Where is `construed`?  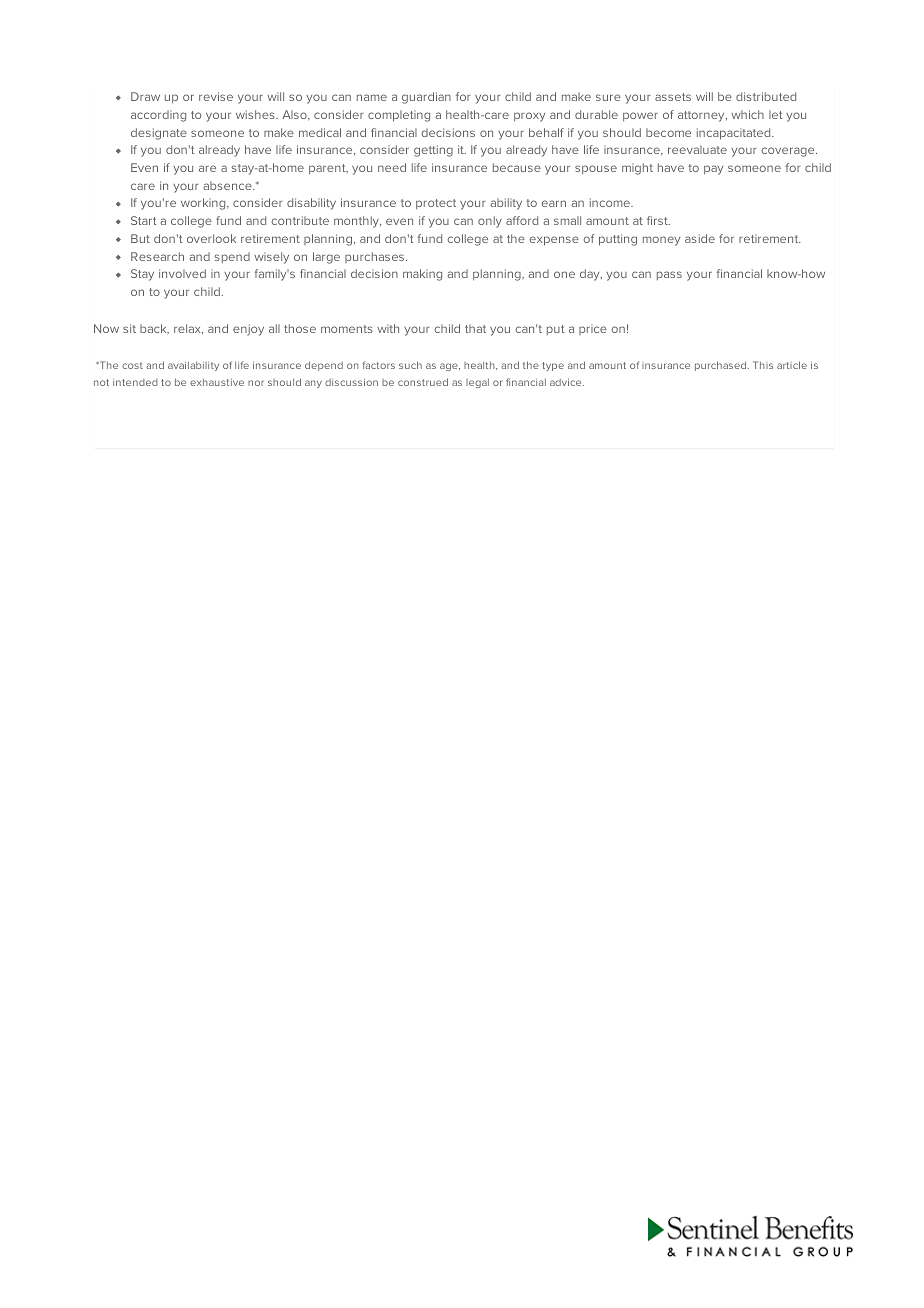 construed is located at coordinates (423, 382).
